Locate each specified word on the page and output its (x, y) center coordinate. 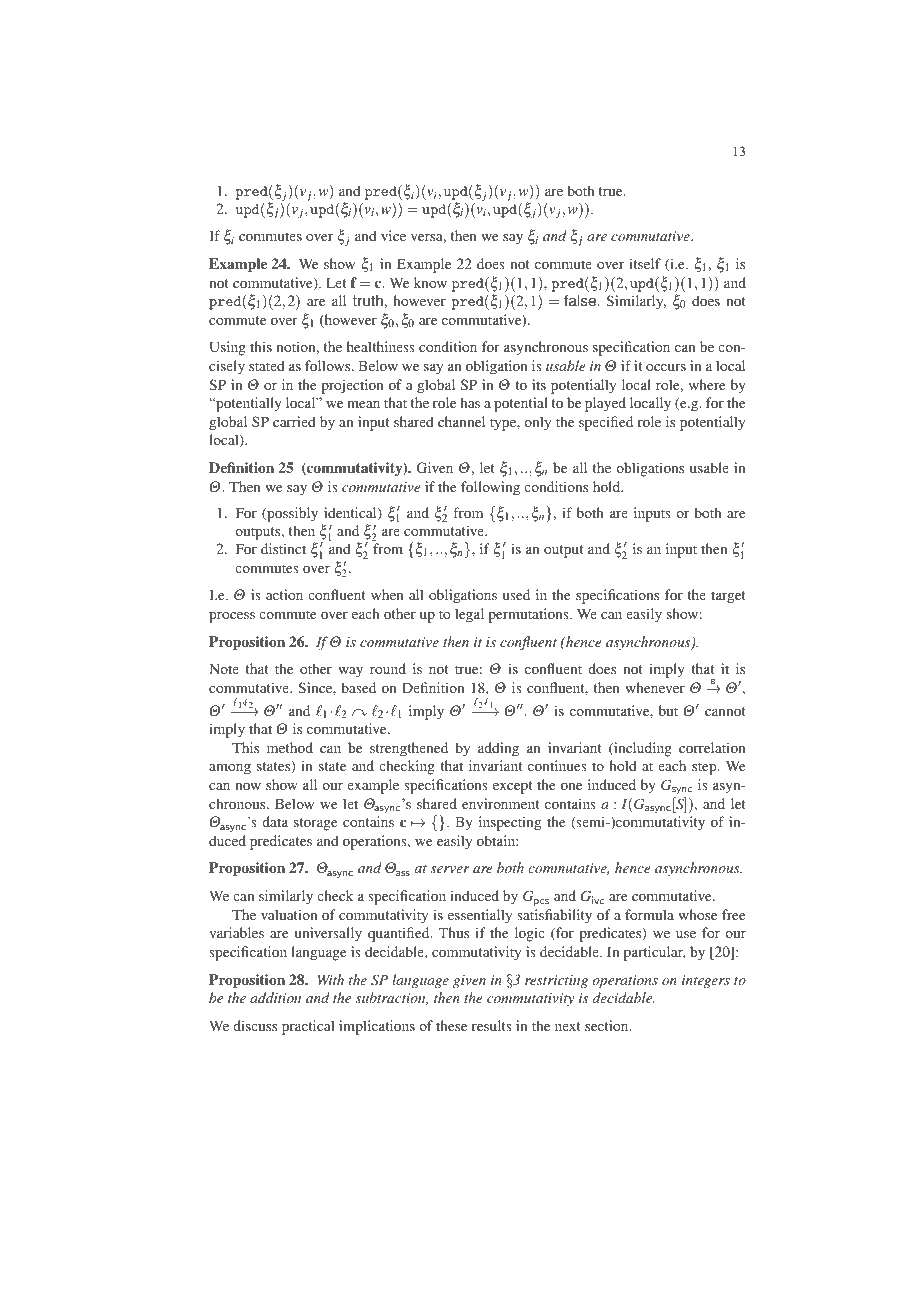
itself (645, 263)
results (492, 1025)
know (430, 282)
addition (275, 997)
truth (368, 301)
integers (706, 981)
